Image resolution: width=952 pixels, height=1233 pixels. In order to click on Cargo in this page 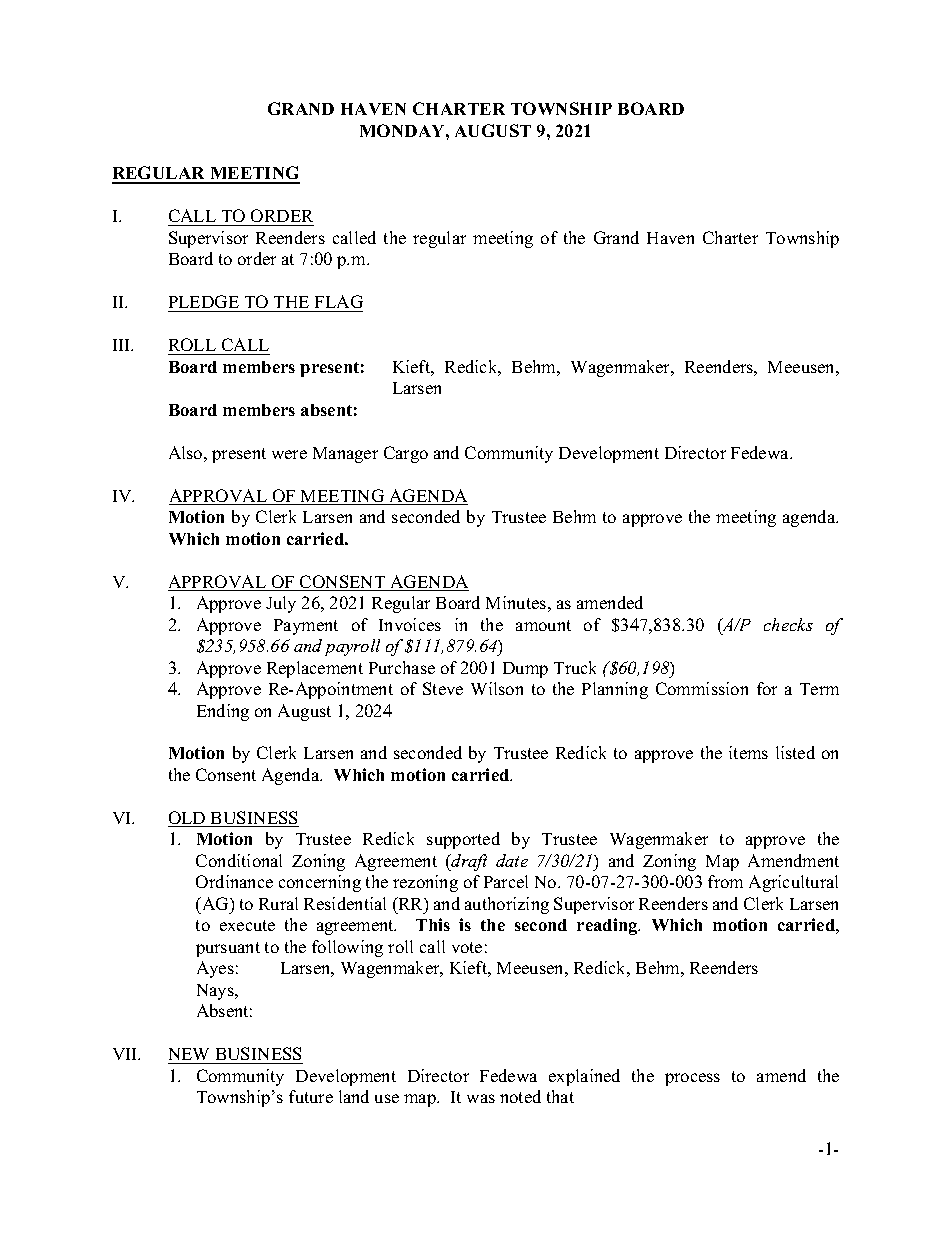, I will do `click(406, 454)`.
